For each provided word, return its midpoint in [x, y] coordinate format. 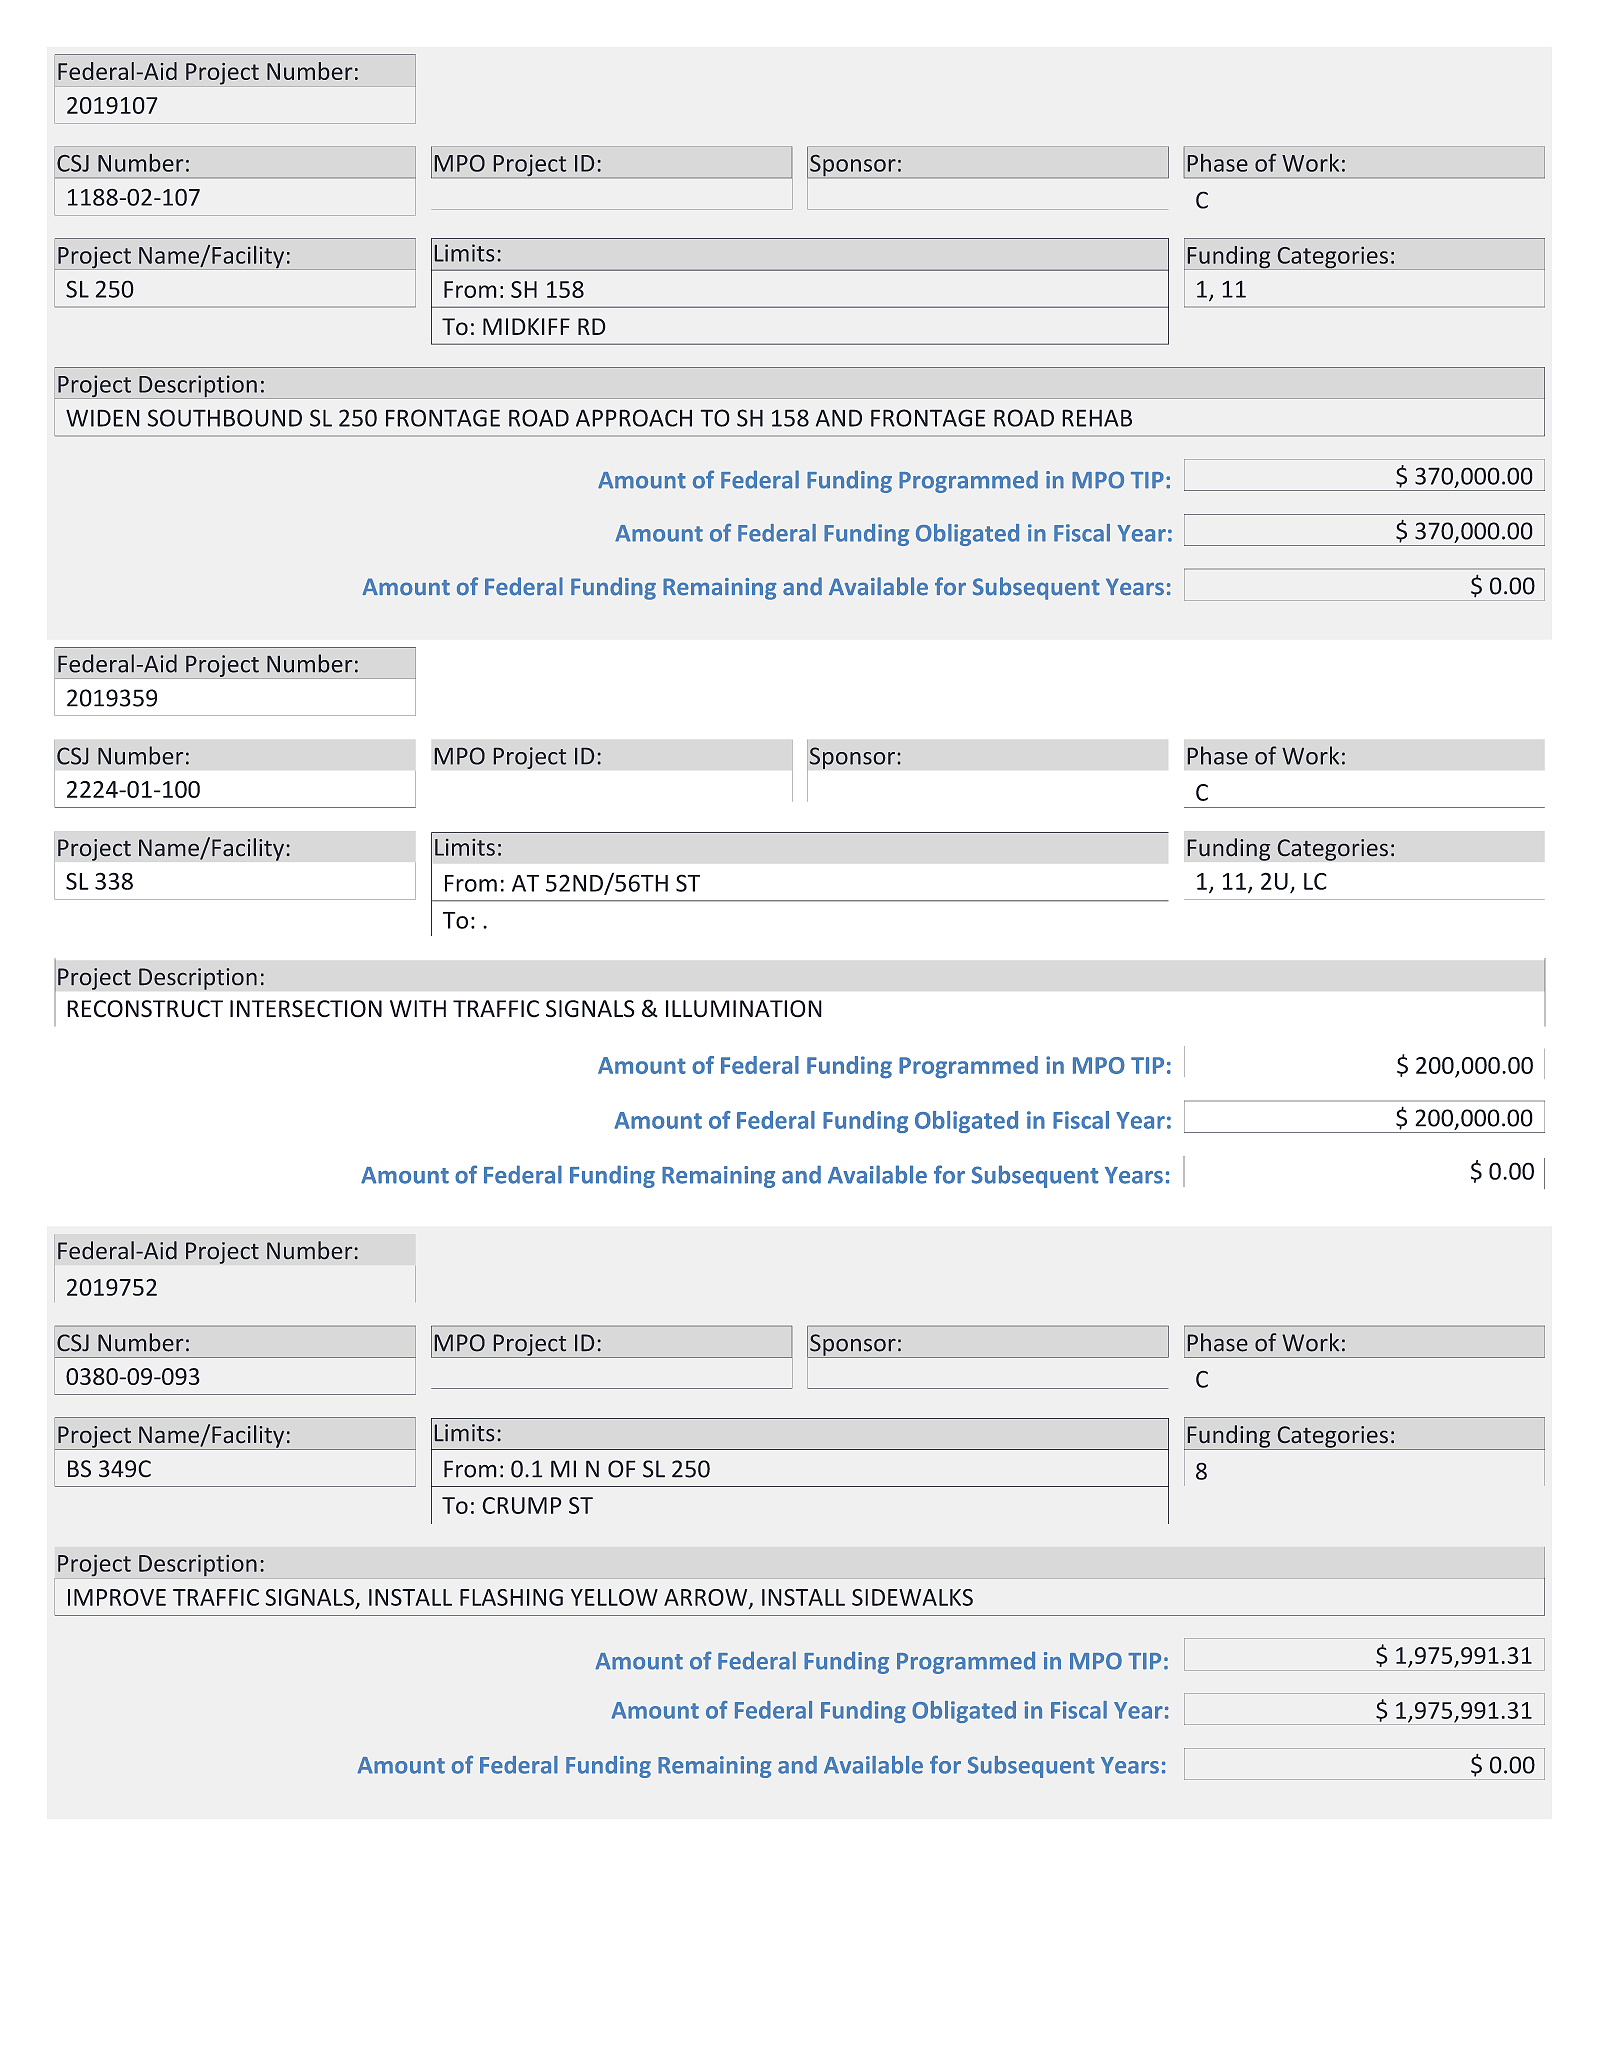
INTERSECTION [306, 1009]
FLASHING [511, 1597]
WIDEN [103, 418]
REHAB [1097, 418]
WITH [418, 1008]
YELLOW [614, 1597]
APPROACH [634, 418]
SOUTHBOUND [224, 418]
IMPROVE [117, 1597]
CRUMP [522, 1505]
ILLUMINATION [744, 1009]
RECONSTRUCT [145, 1009]
